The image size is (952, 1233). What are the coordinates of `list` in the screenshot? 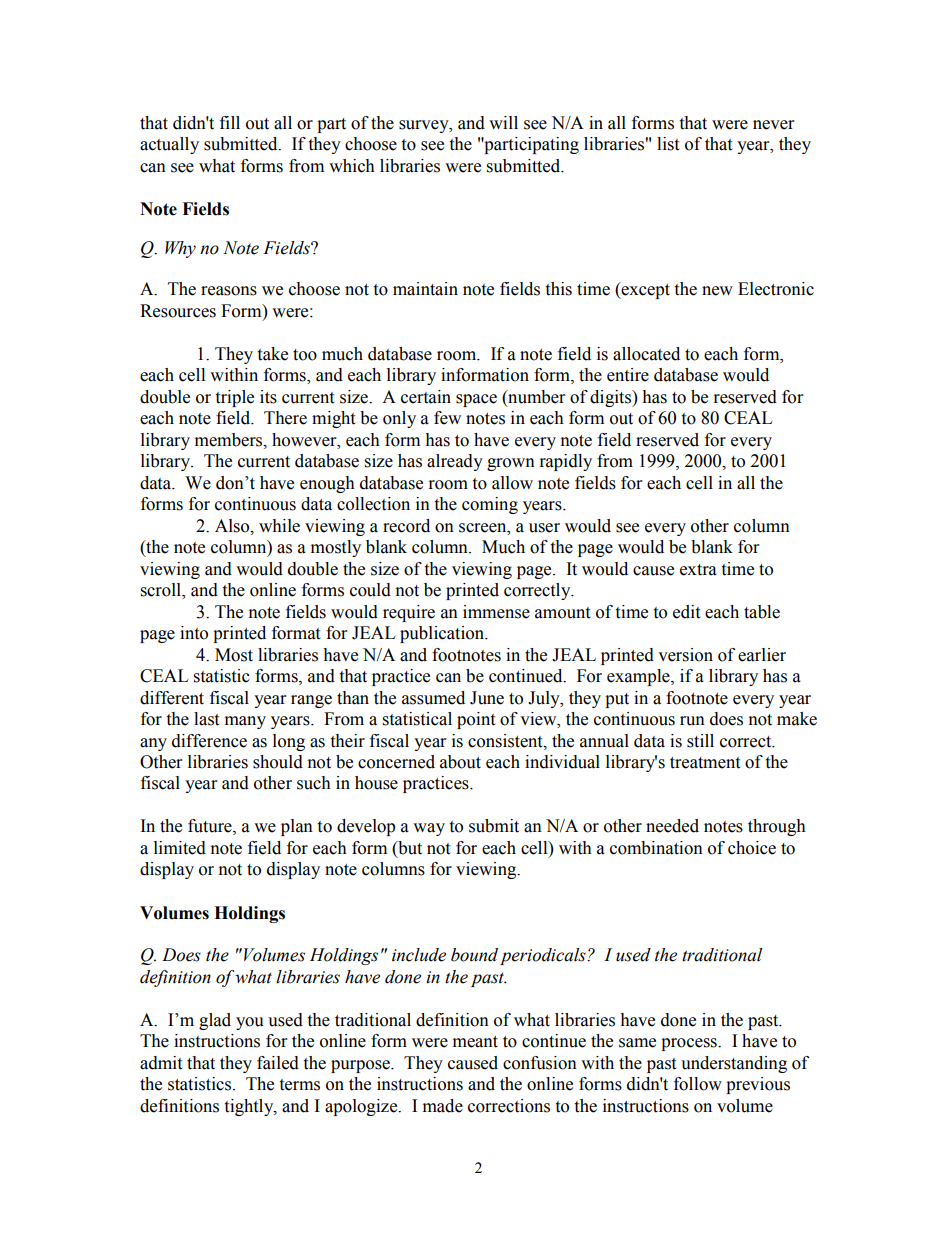 It's located at (668, 144).
